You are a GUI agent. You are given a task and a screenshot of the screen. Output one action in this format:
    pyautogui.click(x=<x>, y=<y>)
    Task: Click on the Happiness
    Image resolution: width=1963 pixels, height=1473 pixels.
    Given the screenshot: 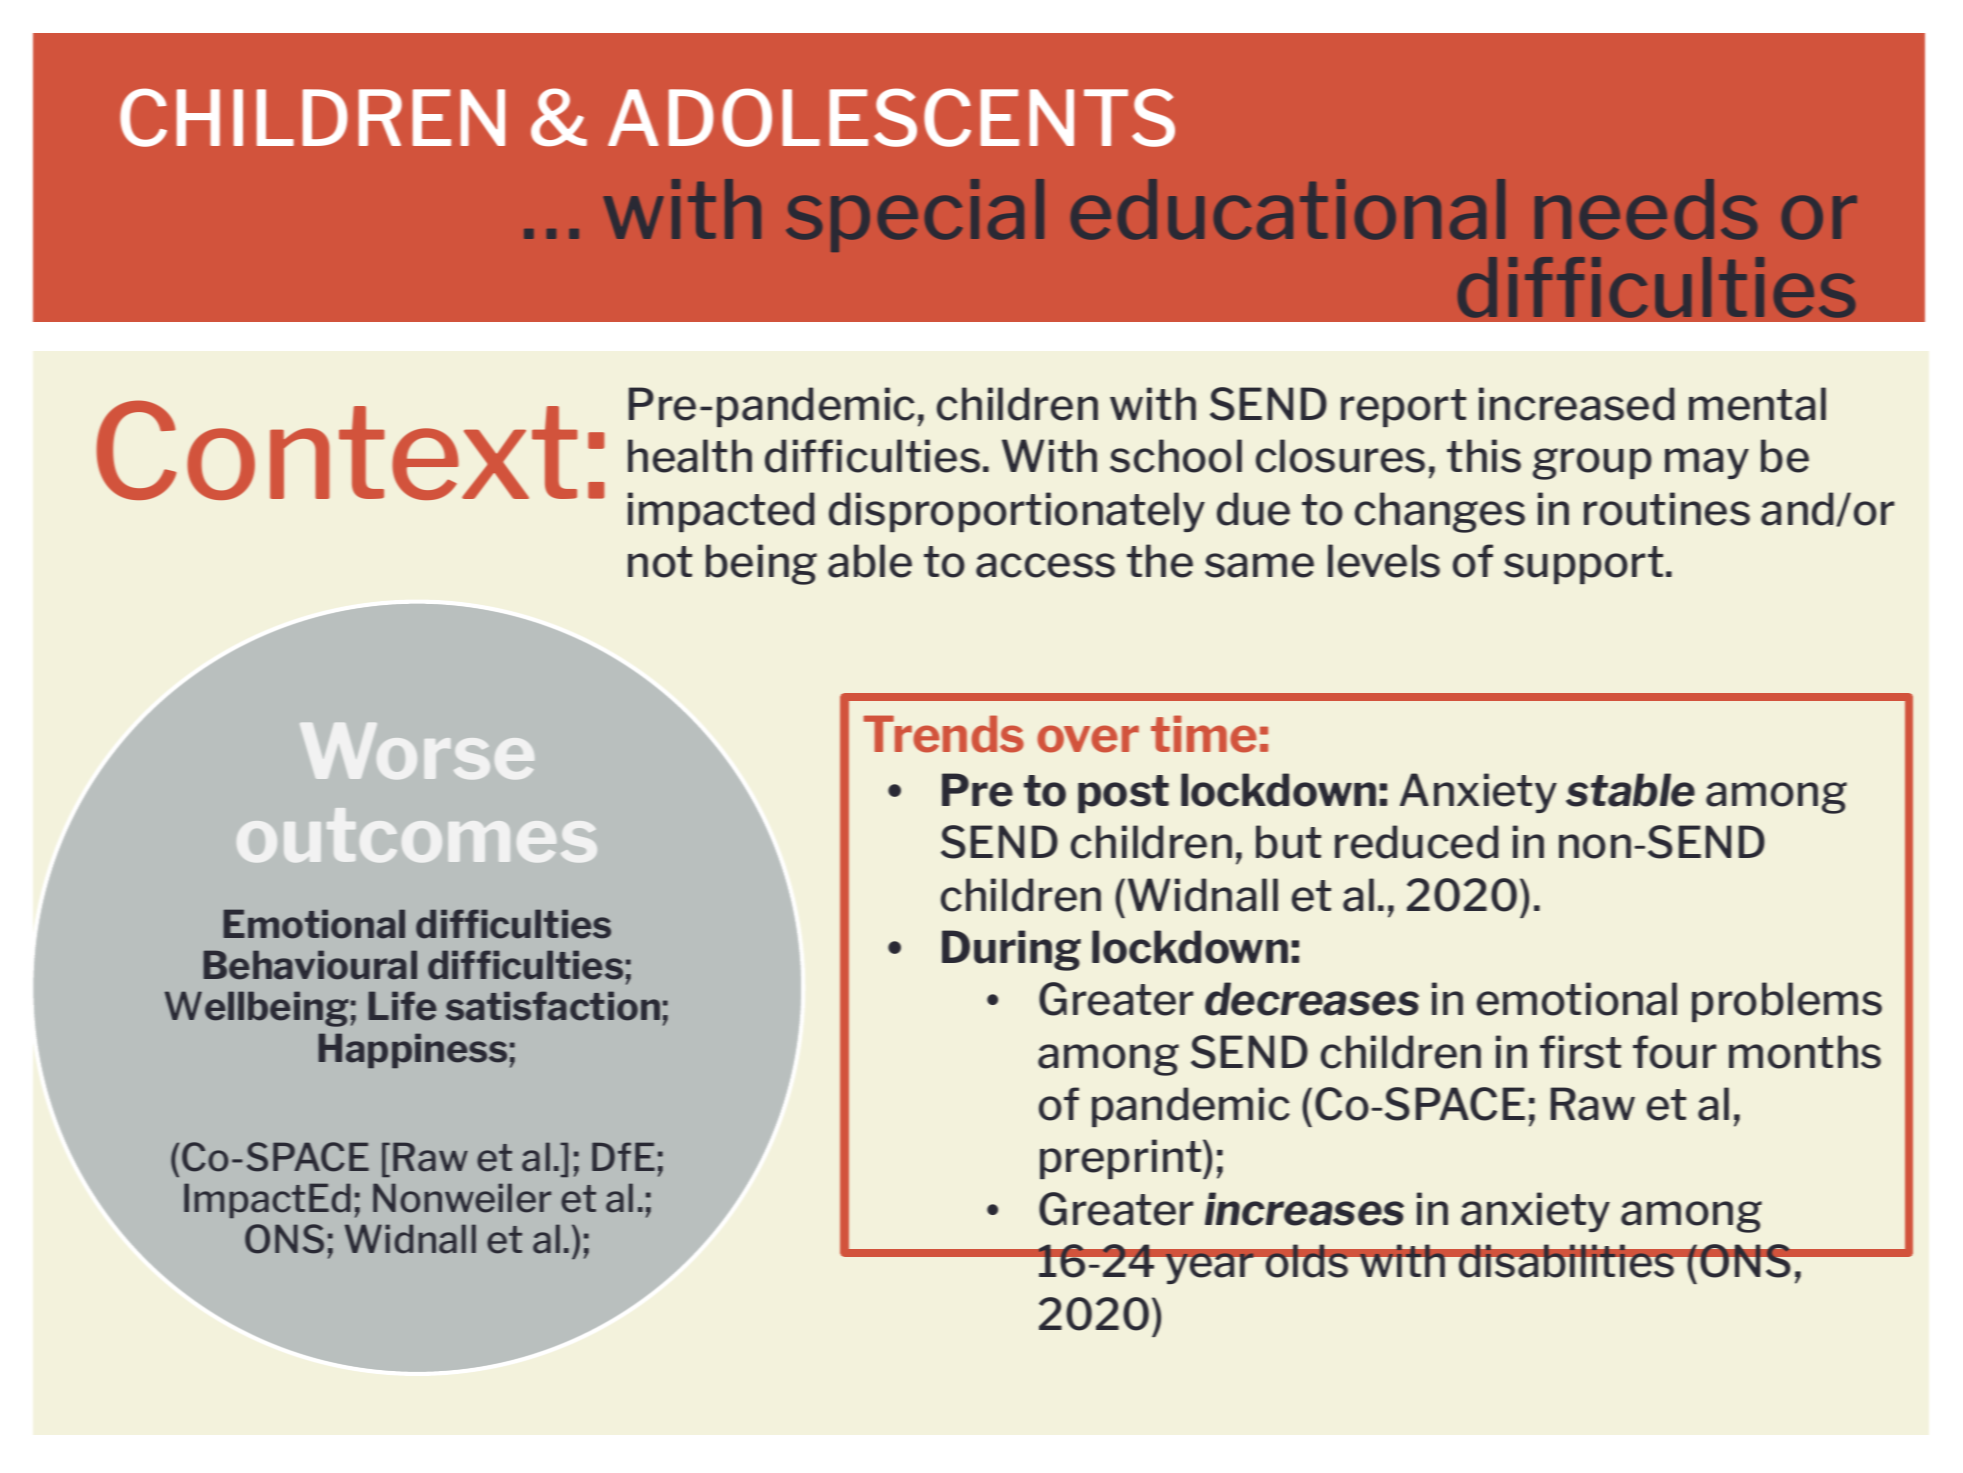 What is the action you would take?
    pyautogui.click(x=413, y=1050)
